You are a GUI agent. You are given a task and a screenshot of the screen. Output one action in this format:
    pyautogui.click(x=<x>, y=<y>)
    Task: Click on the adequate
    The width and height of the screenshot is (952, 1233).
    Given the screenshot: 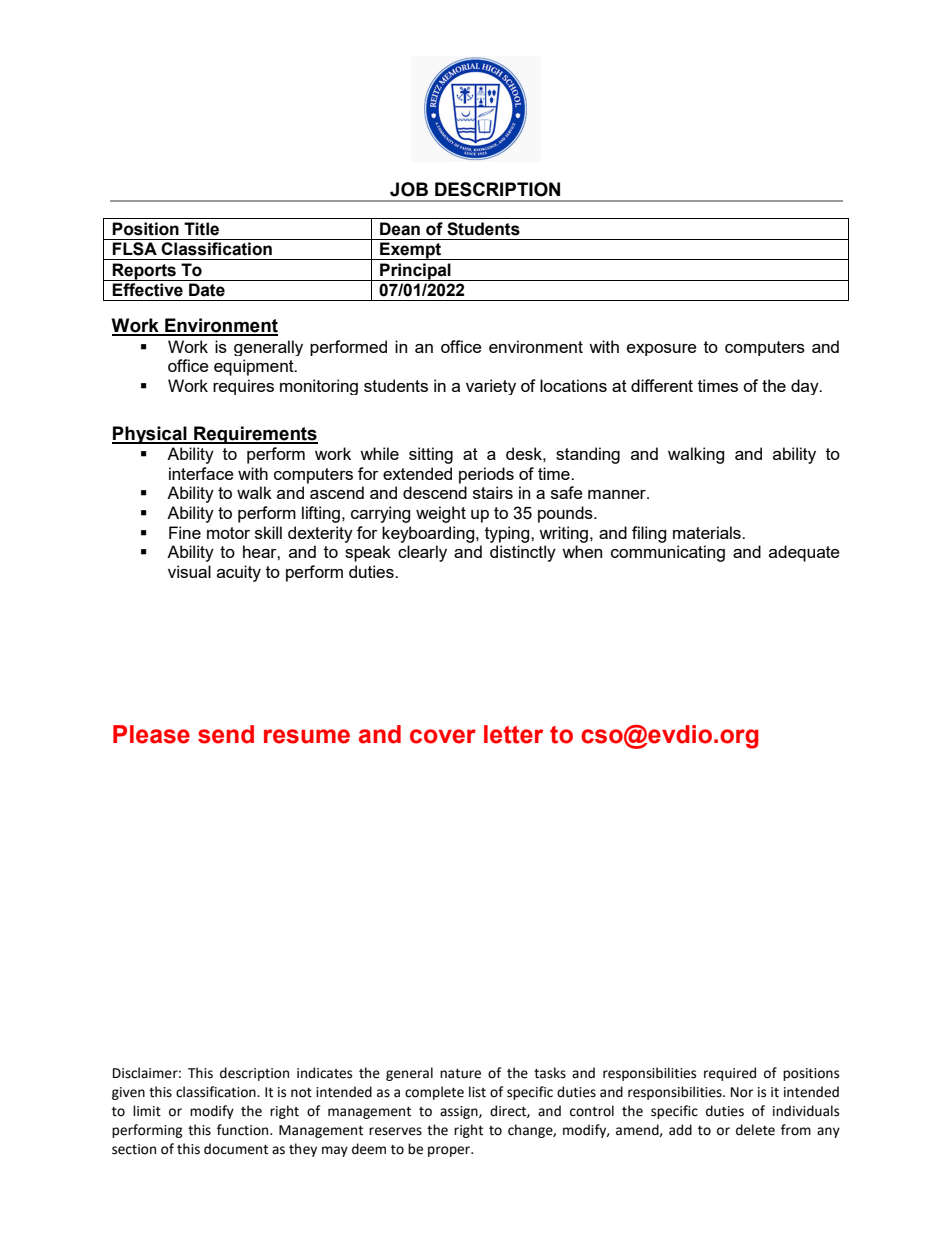 What is the action you would take?
    pyautogui.click(x=804, y=553)
